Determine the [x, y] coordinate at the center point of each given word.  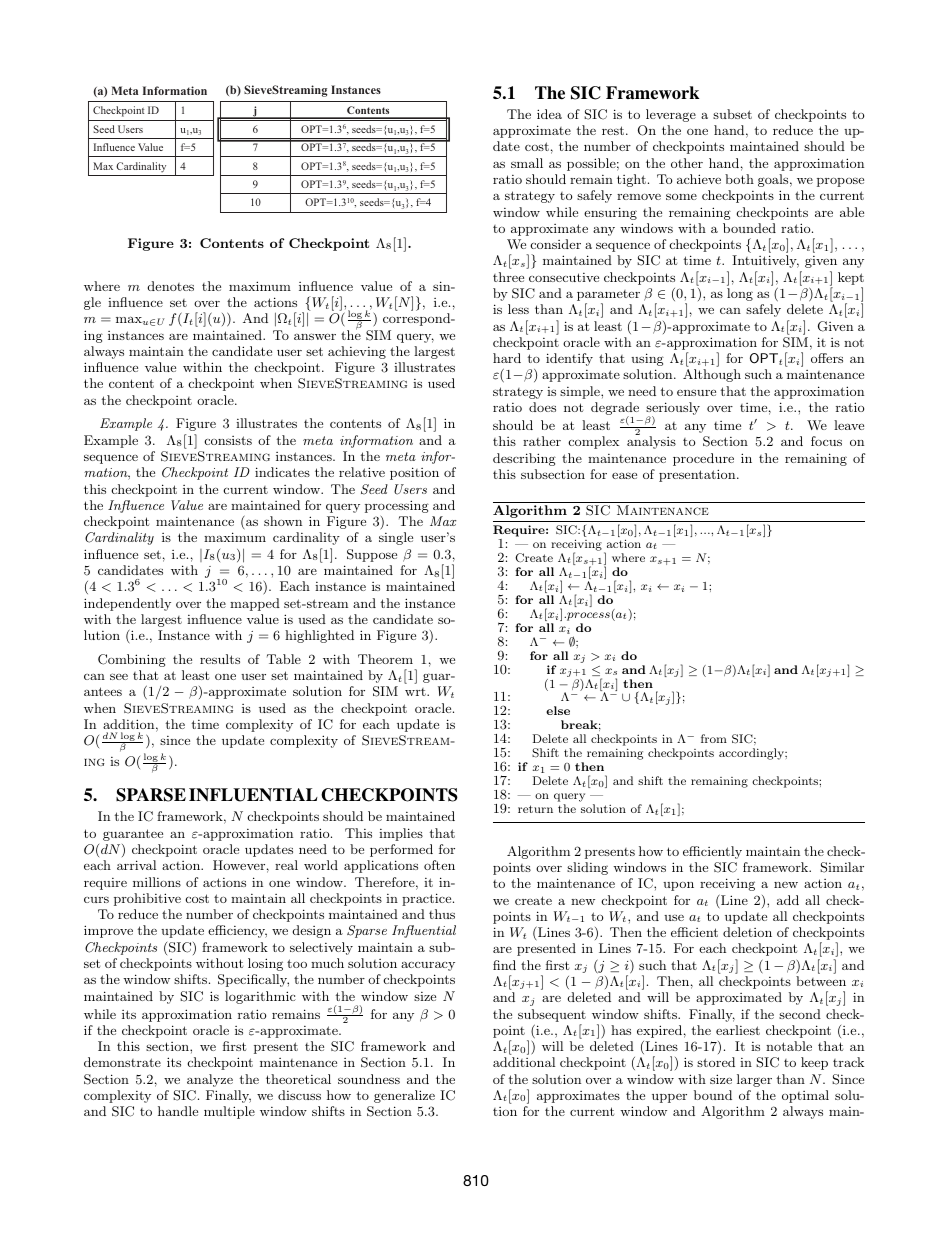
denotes [171, 286]
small [527, 163]
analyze [210, 1080]
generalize [404, 1096]
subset [732, 114]
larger [754, 1080]
